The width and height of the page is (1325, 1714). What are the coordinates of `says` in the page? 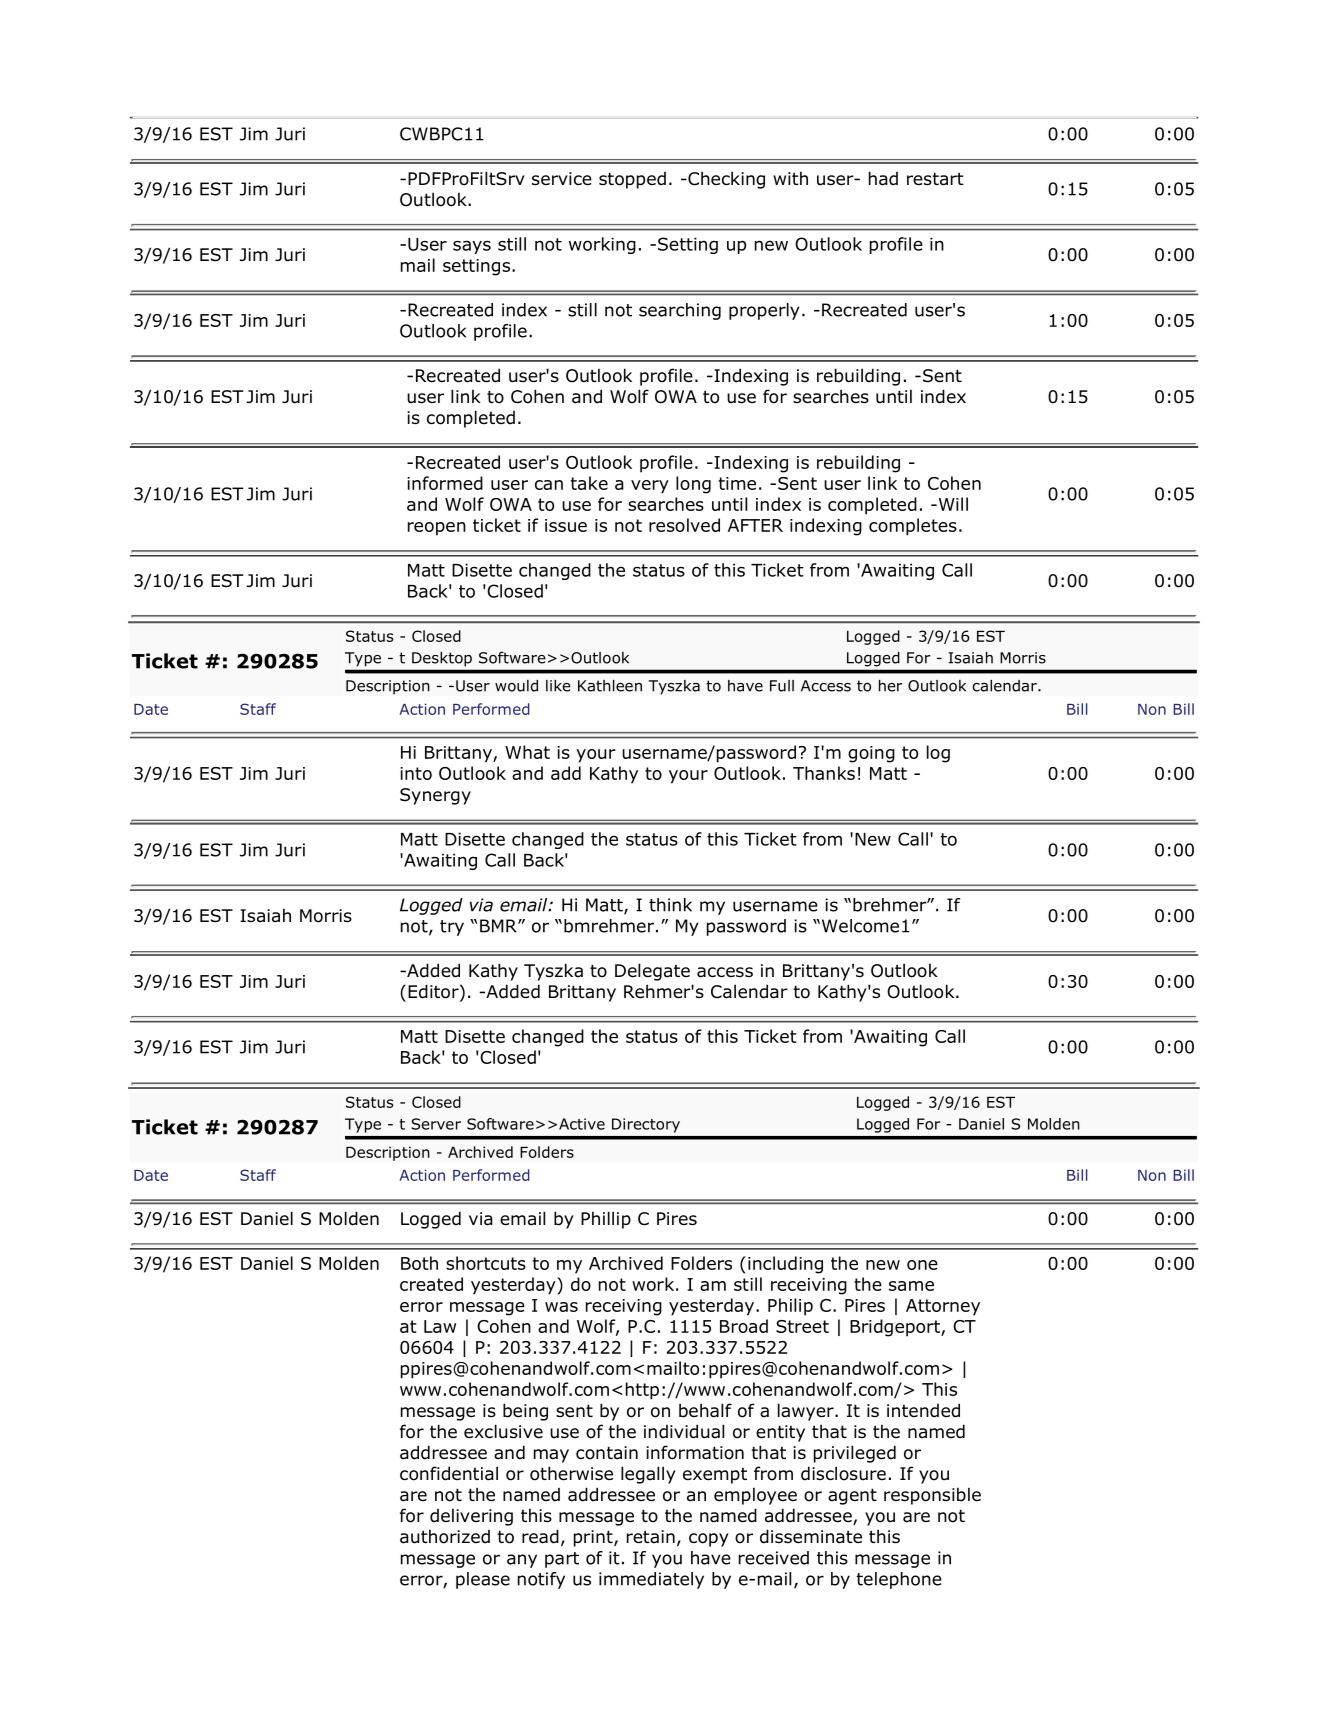 It's located at (472, 247).
